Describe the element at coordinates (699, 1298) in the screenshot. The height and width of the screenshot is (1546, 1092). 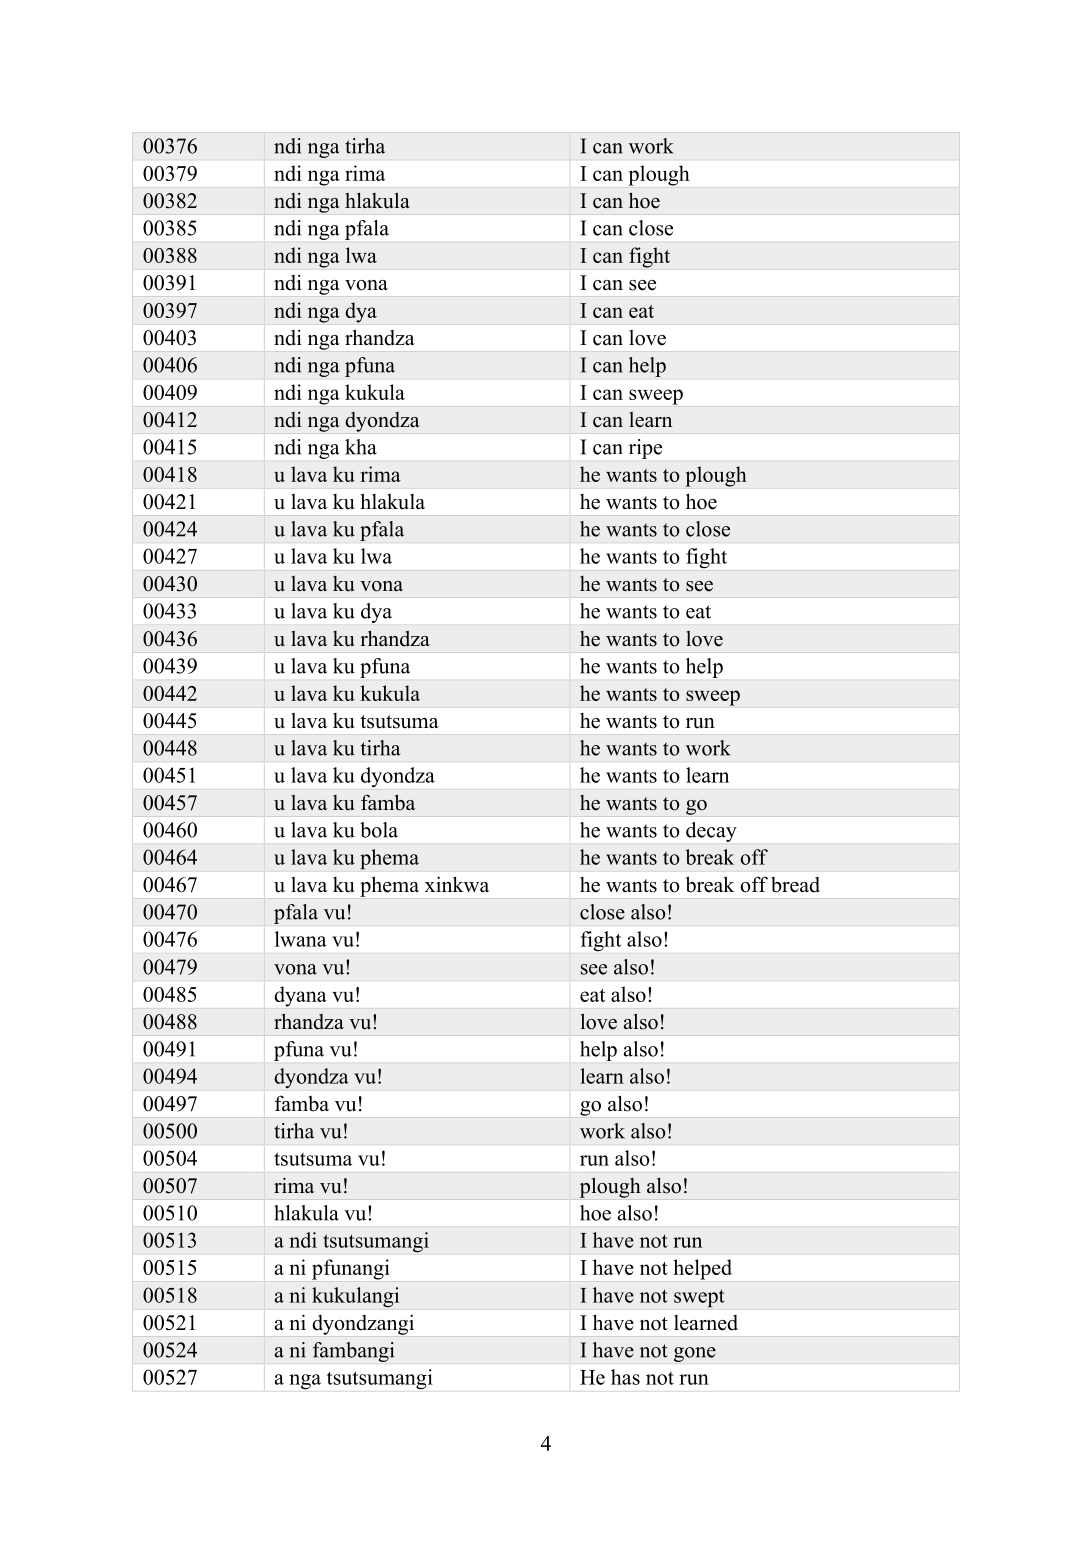
I see `swept` at that location.
